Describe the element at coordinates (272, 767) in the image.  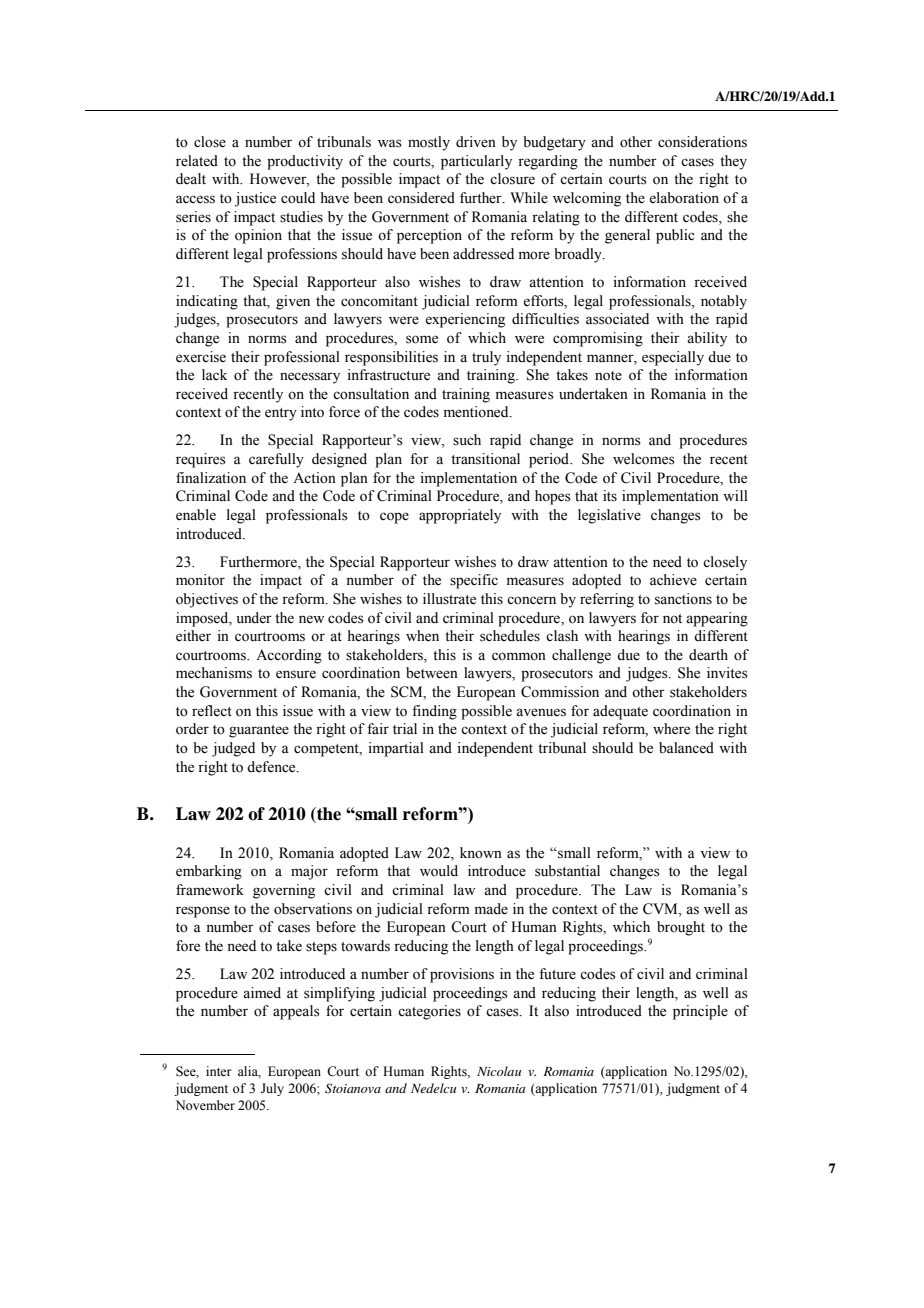
I see `defence` at that location.
